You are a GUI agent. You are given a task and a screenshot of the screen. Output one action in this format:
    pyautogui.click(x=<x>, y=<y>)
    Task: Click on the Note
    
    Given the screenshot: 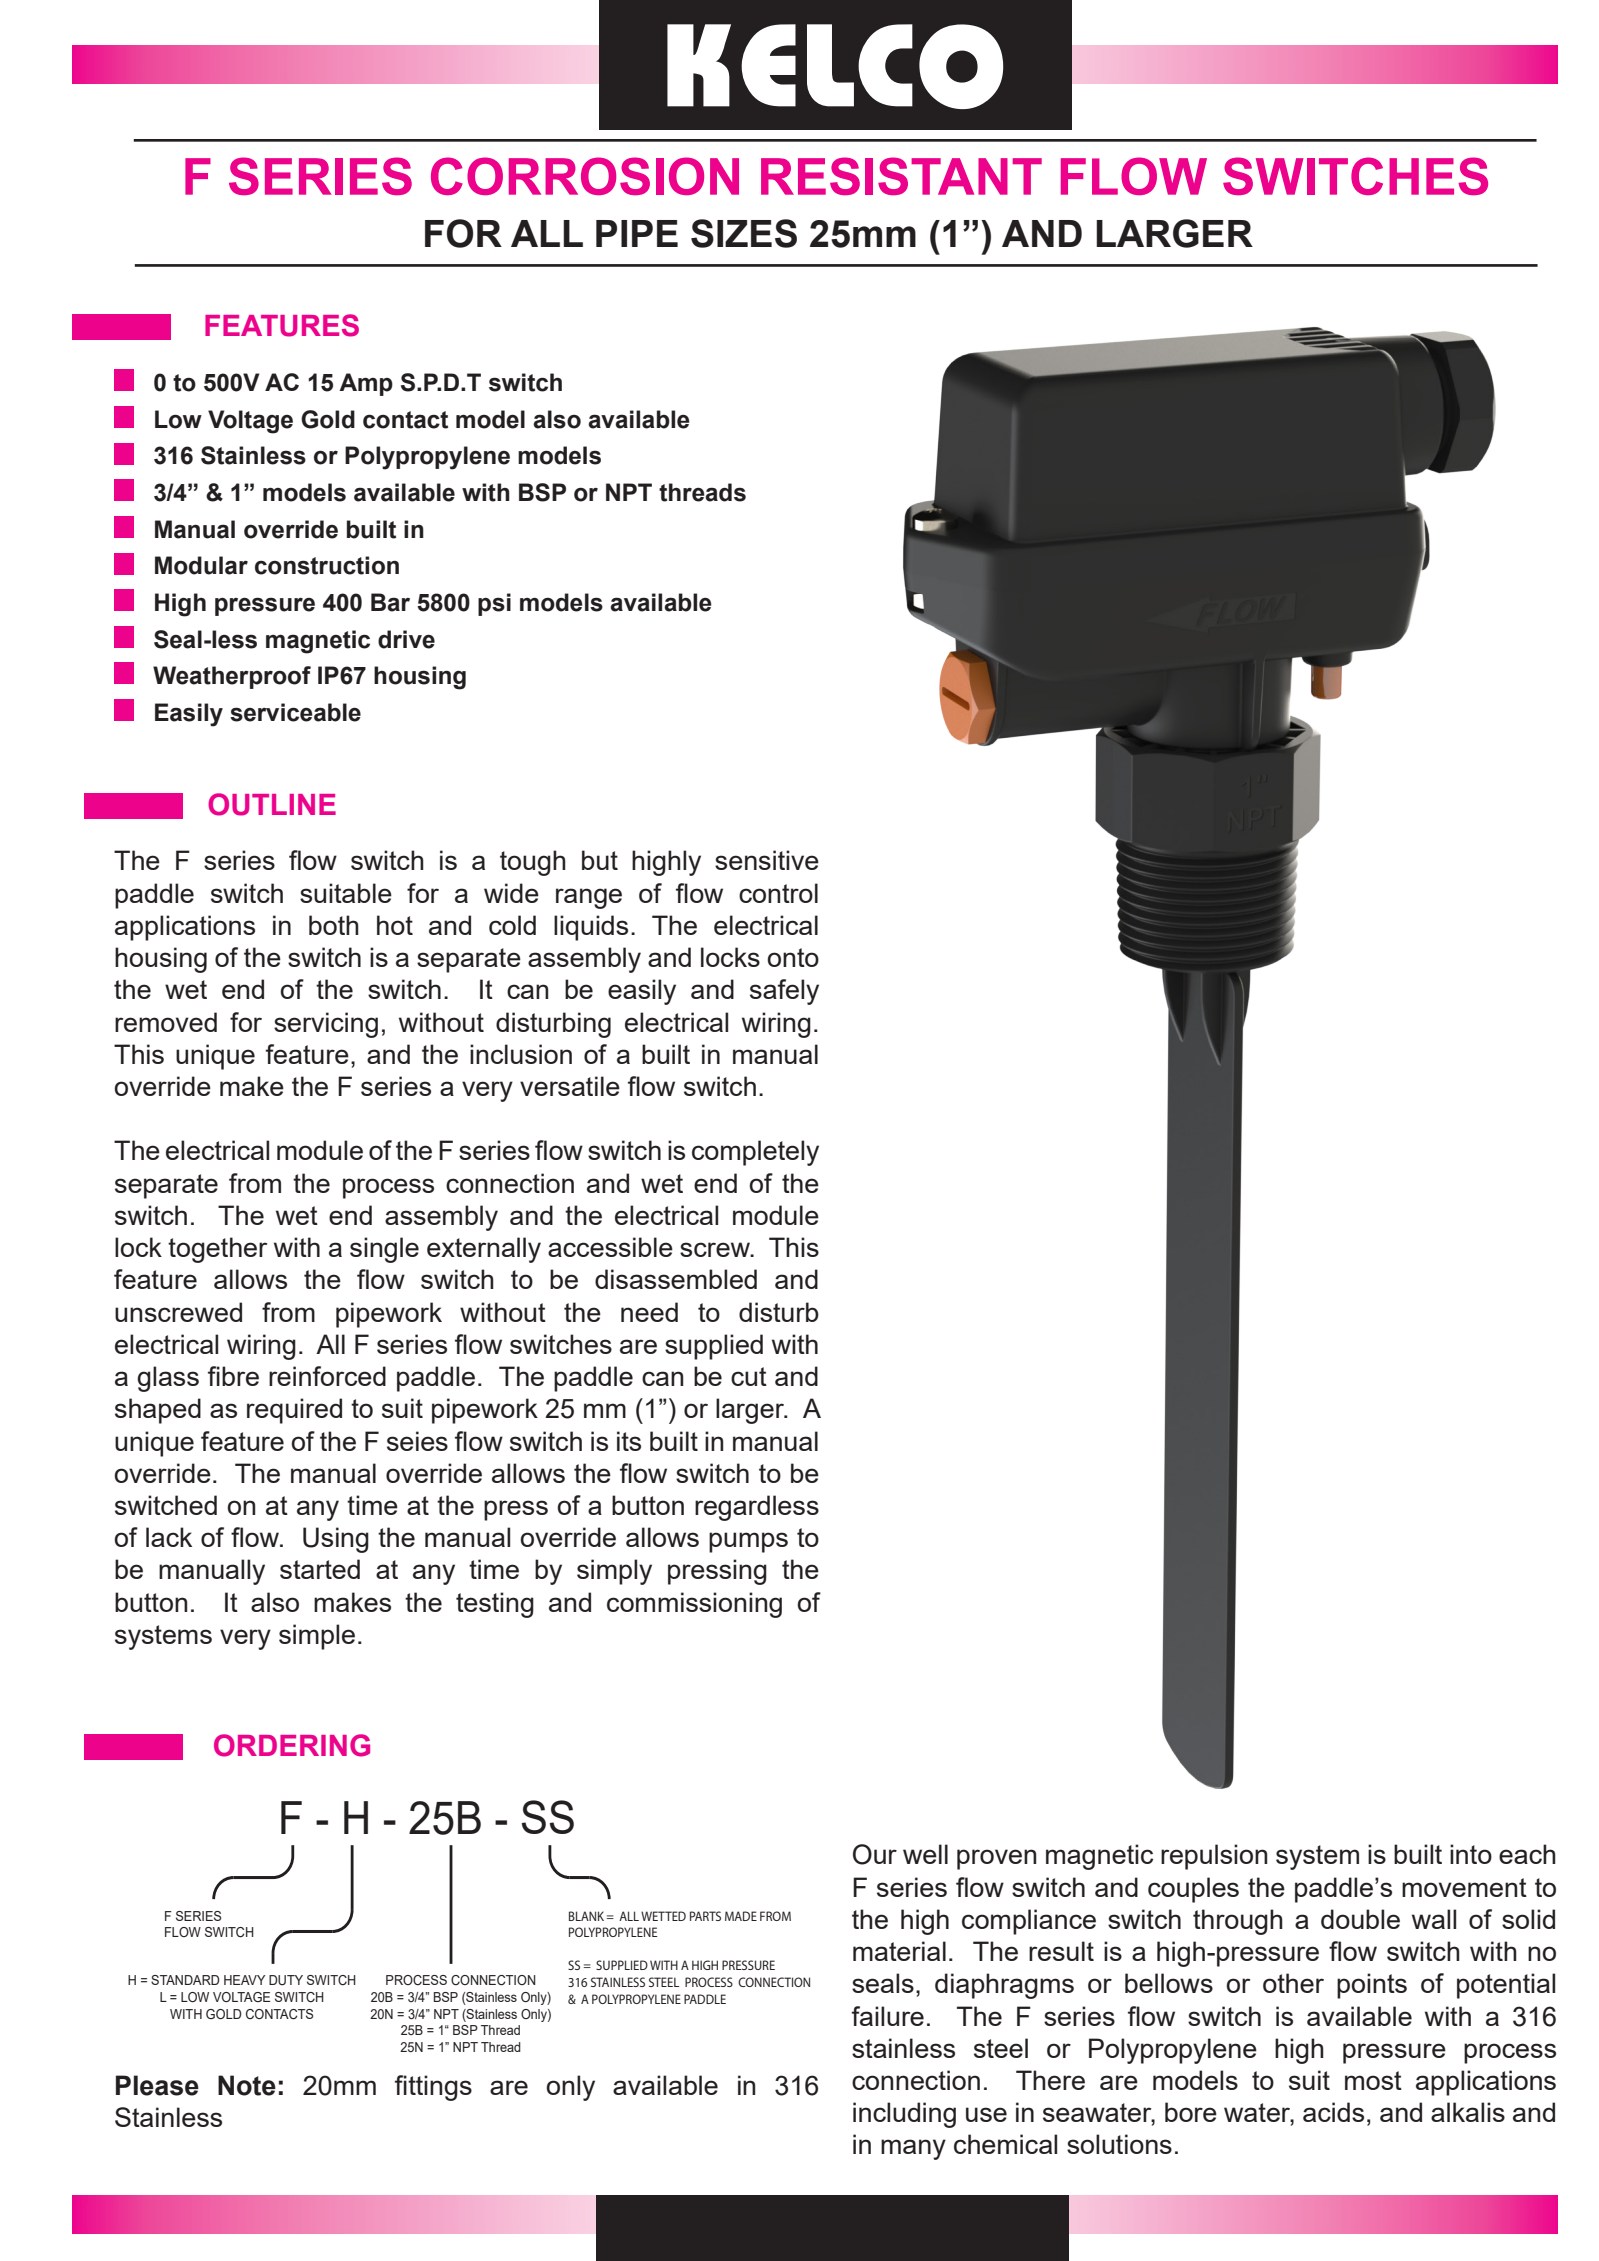 What is the action you would take?
    pyautogui.click(x=247, y=2085)
